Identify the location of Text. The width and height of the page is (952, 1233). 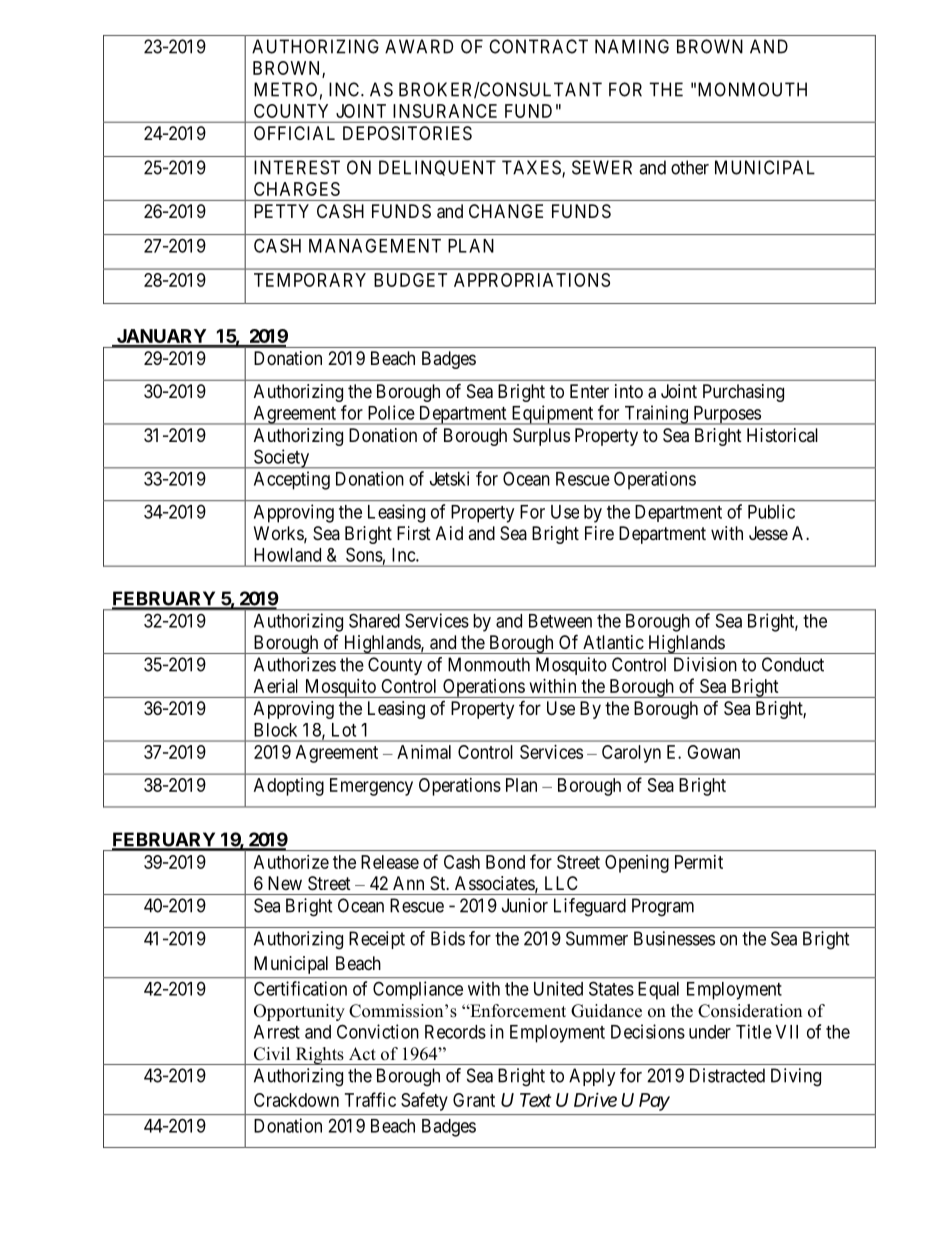
(535, 1100).
